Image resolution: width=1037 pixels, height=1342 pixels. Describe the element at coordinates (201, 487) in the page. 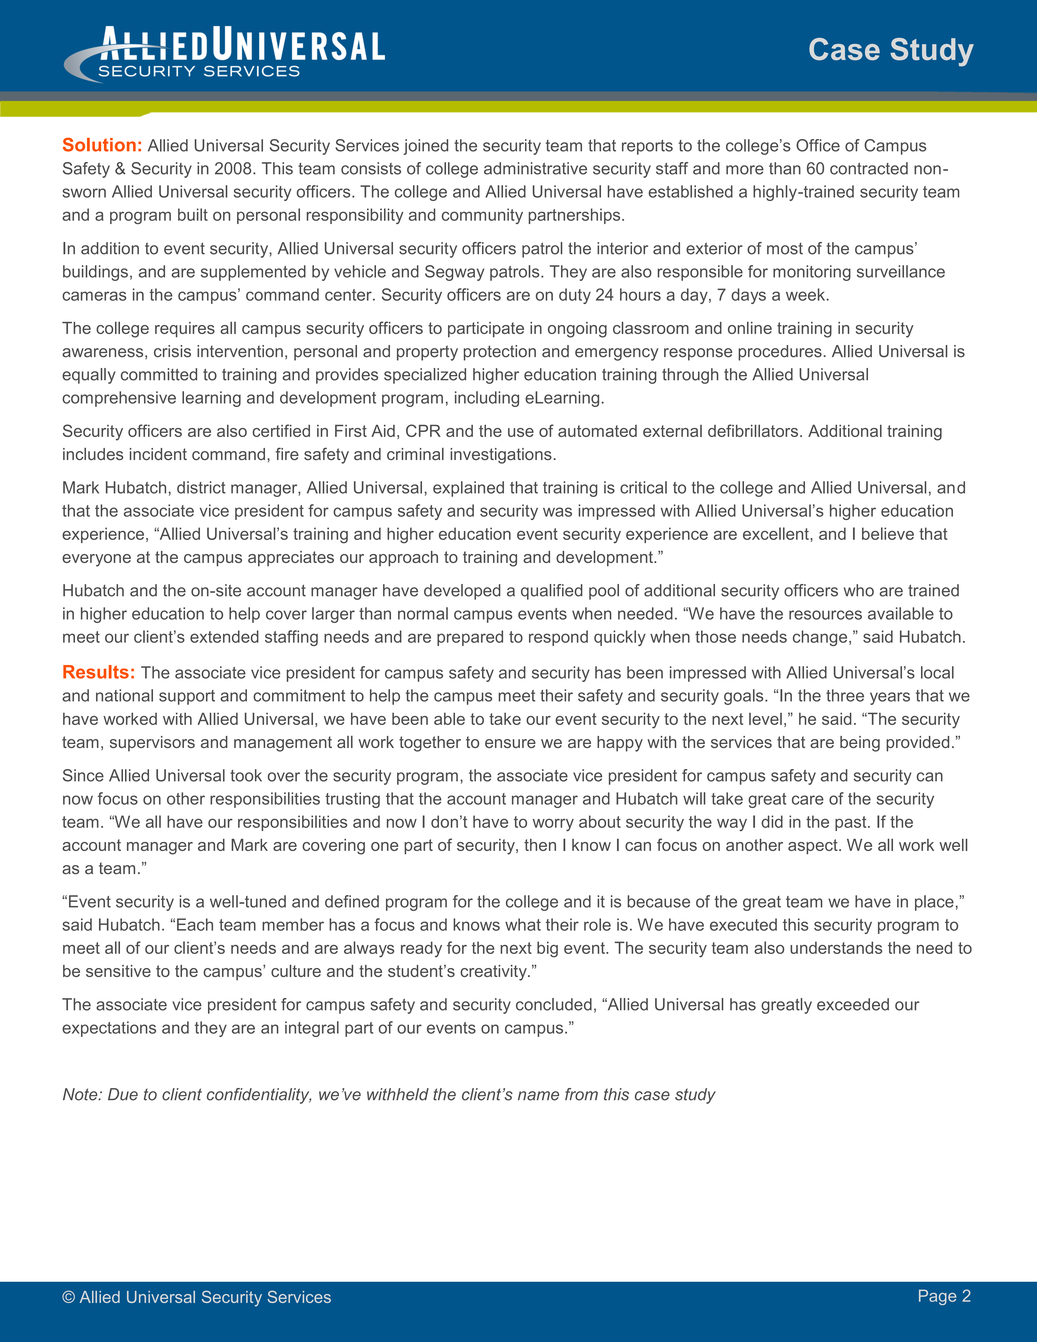

I see `district` at that location.
